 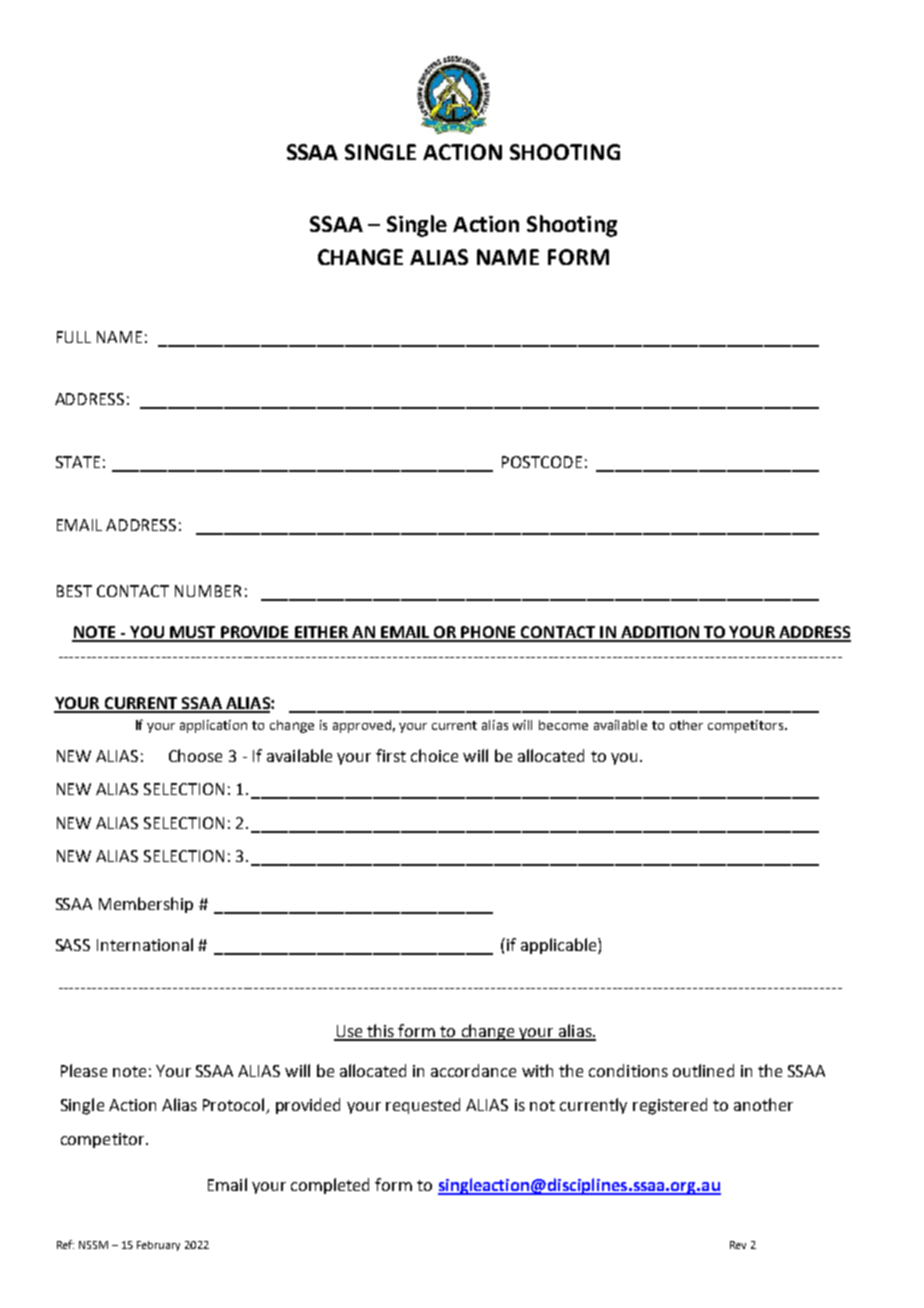 What do you see at coordinates (560, 946) in the screenshot?
I see `applicable` at bounding box center [560, 946].
